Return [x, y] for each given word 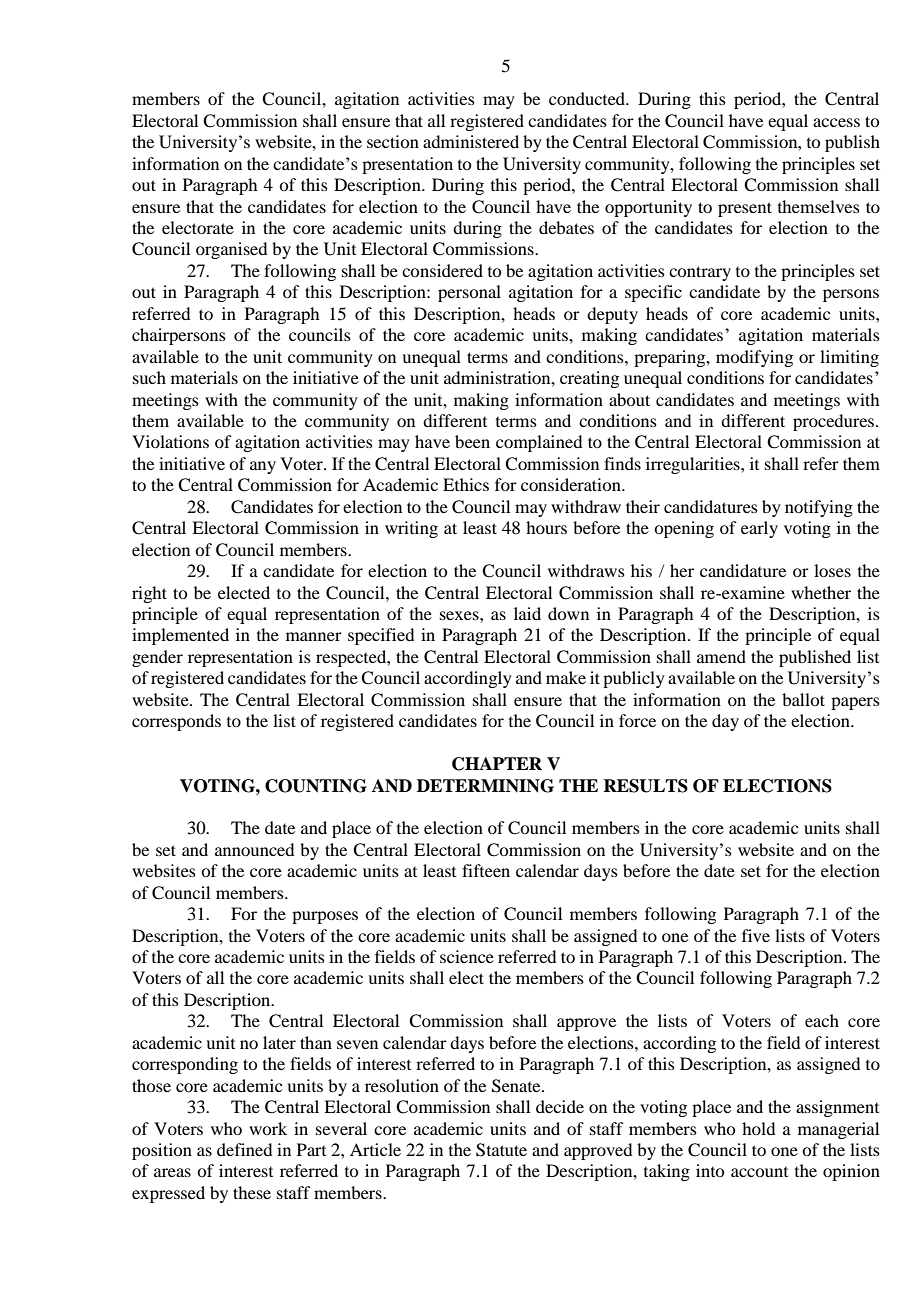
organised [231, 250]
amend [721, 656]
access [836, 122]
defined [244, 1149]
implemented [180, 636]
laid [527, 613]
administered [471, 141]
